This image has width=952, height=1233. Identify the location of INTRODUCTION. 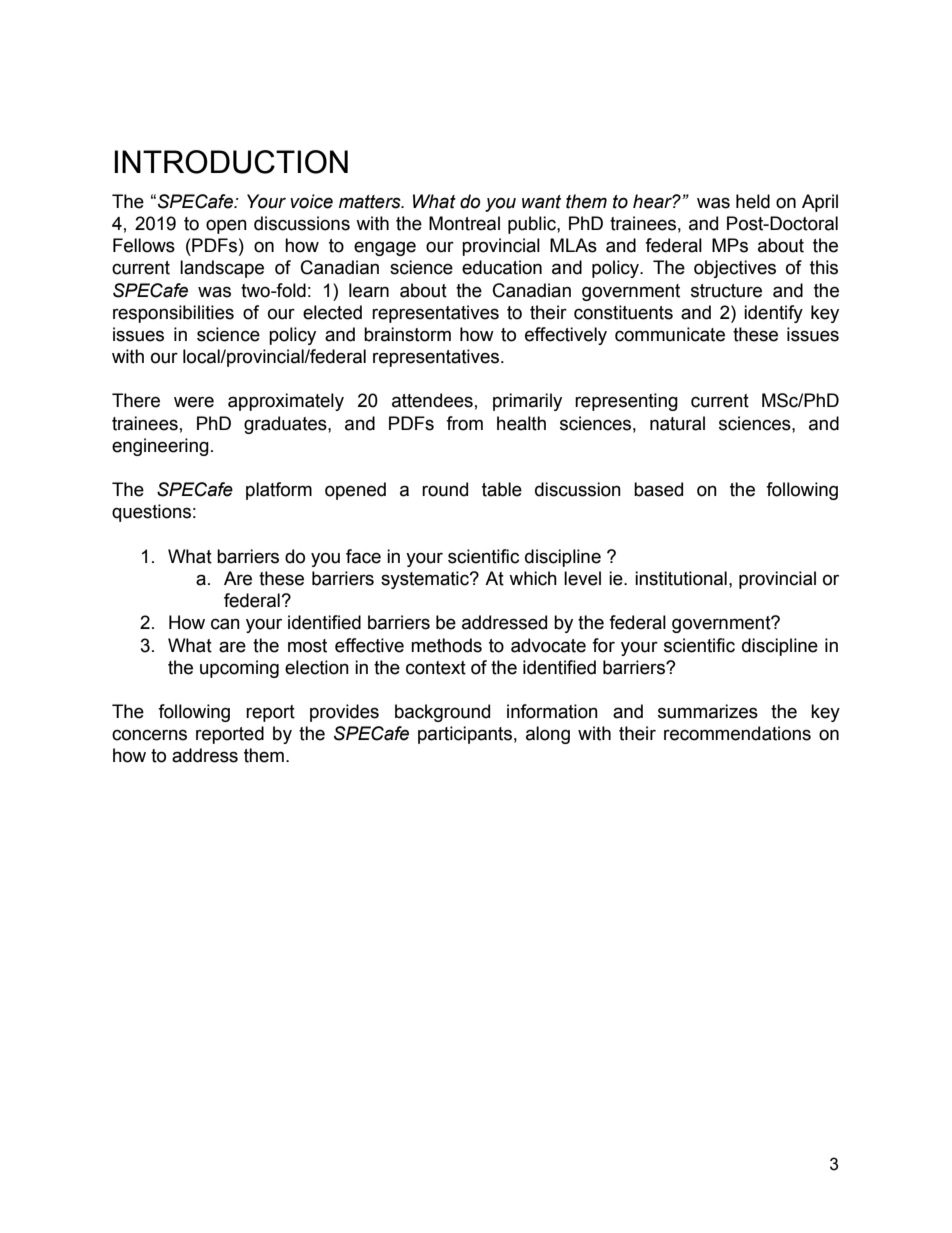
(231, 162).
